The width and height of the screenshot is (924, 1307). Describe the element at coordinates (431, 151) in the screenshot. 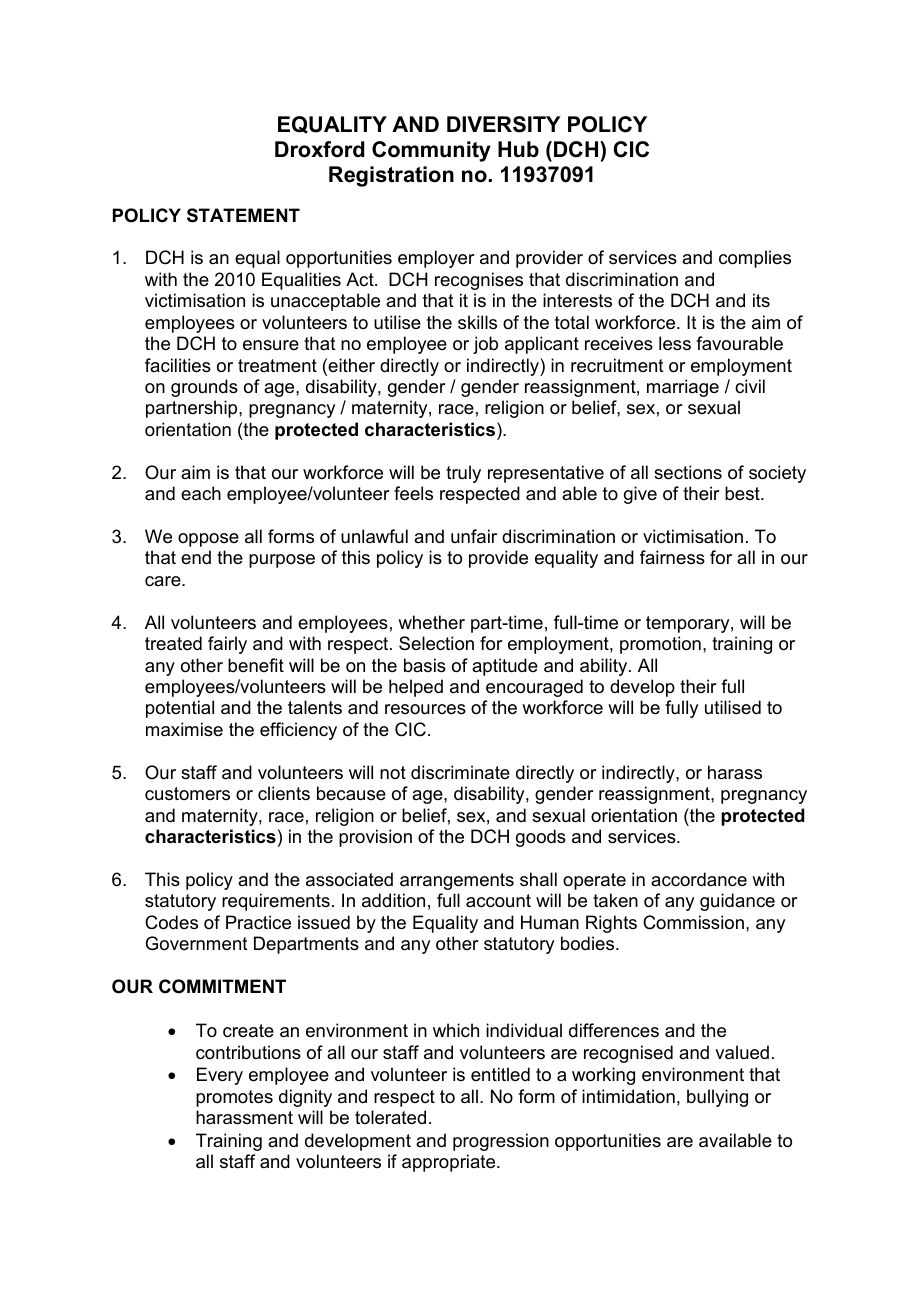

I see `Community` at that location.
